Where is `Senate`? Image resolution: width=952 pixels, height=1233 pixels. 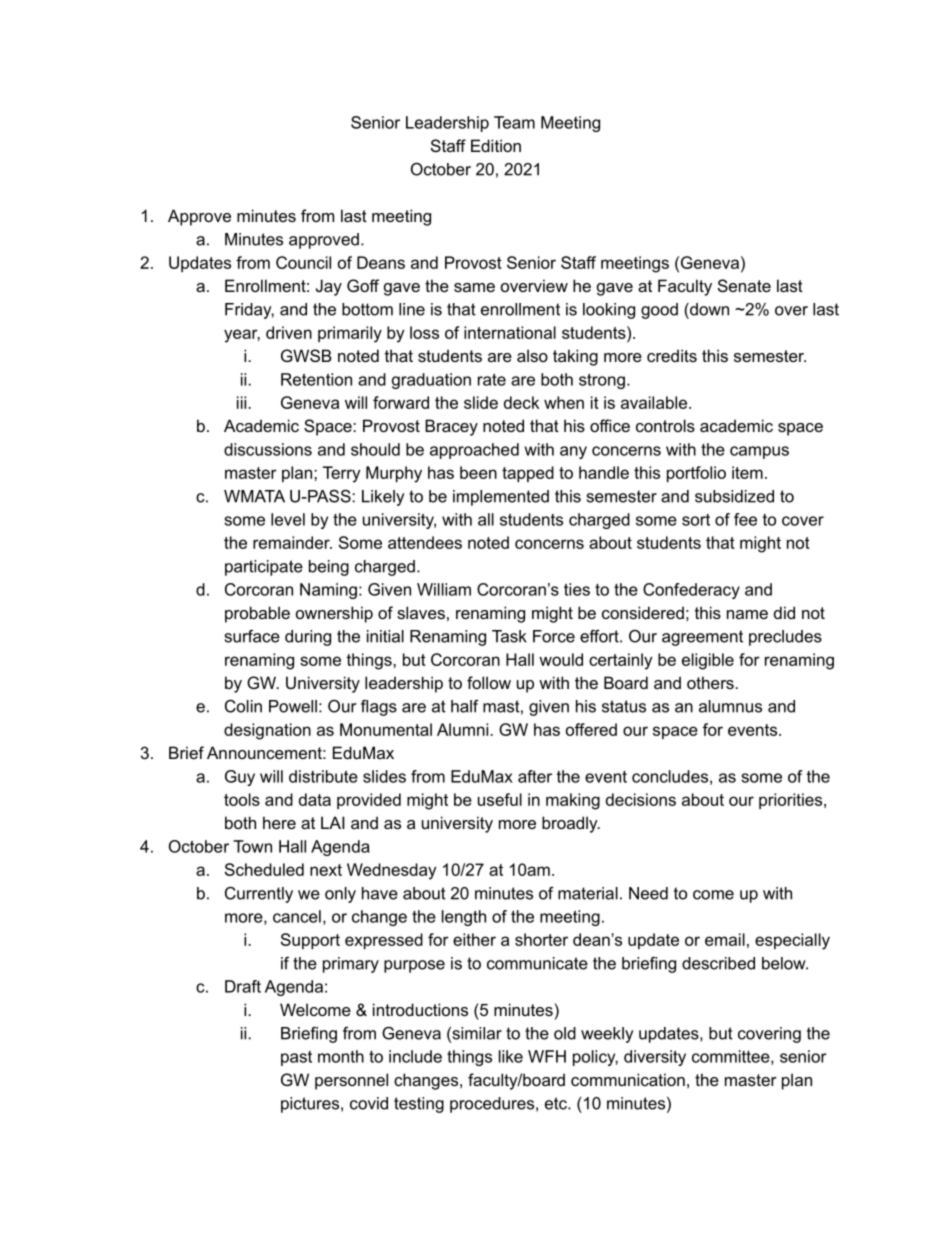
Senate is located at coordinates (744, 285).
